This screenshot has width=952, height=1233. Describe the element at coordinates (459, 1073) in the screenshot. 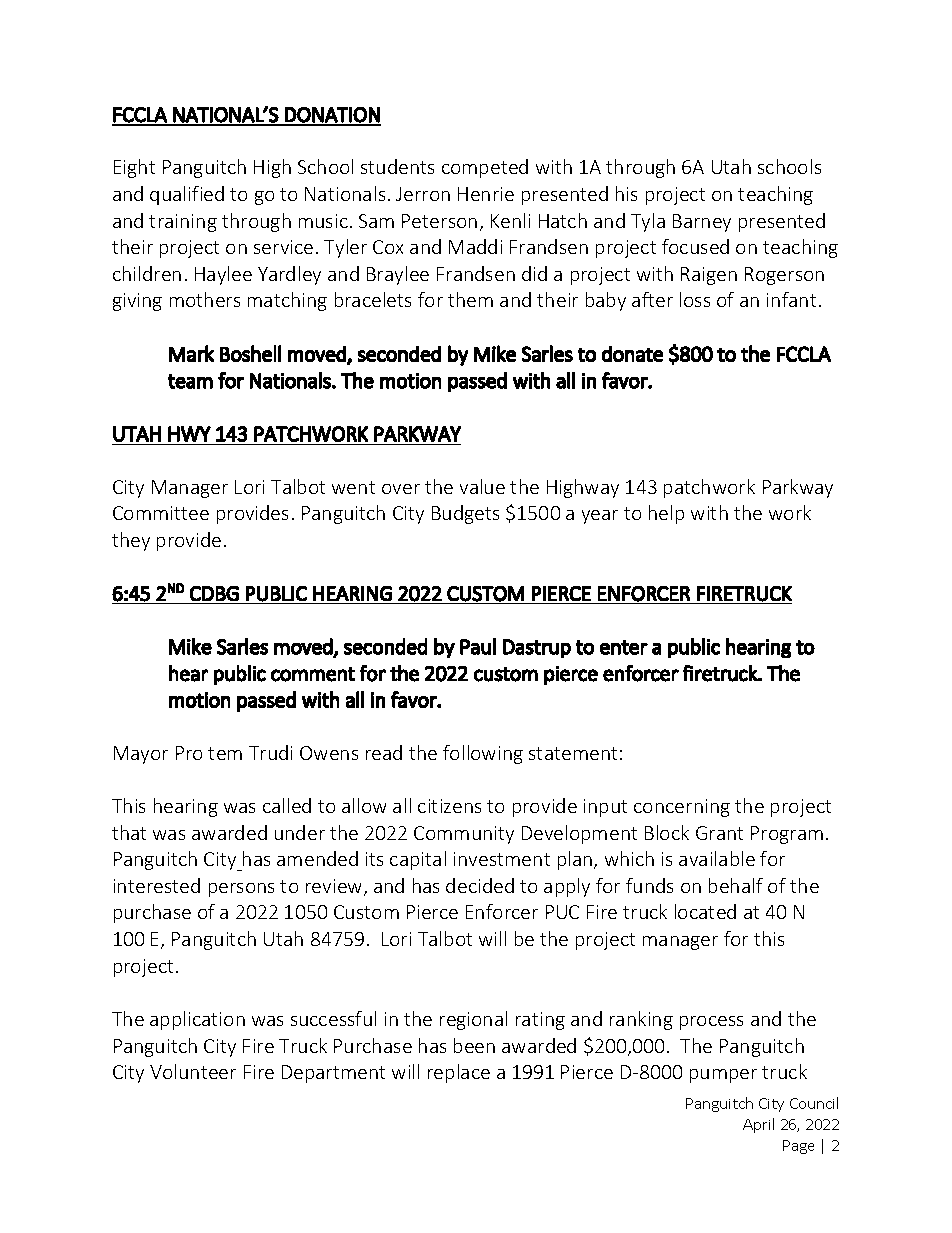

I see `replace` at that location.
